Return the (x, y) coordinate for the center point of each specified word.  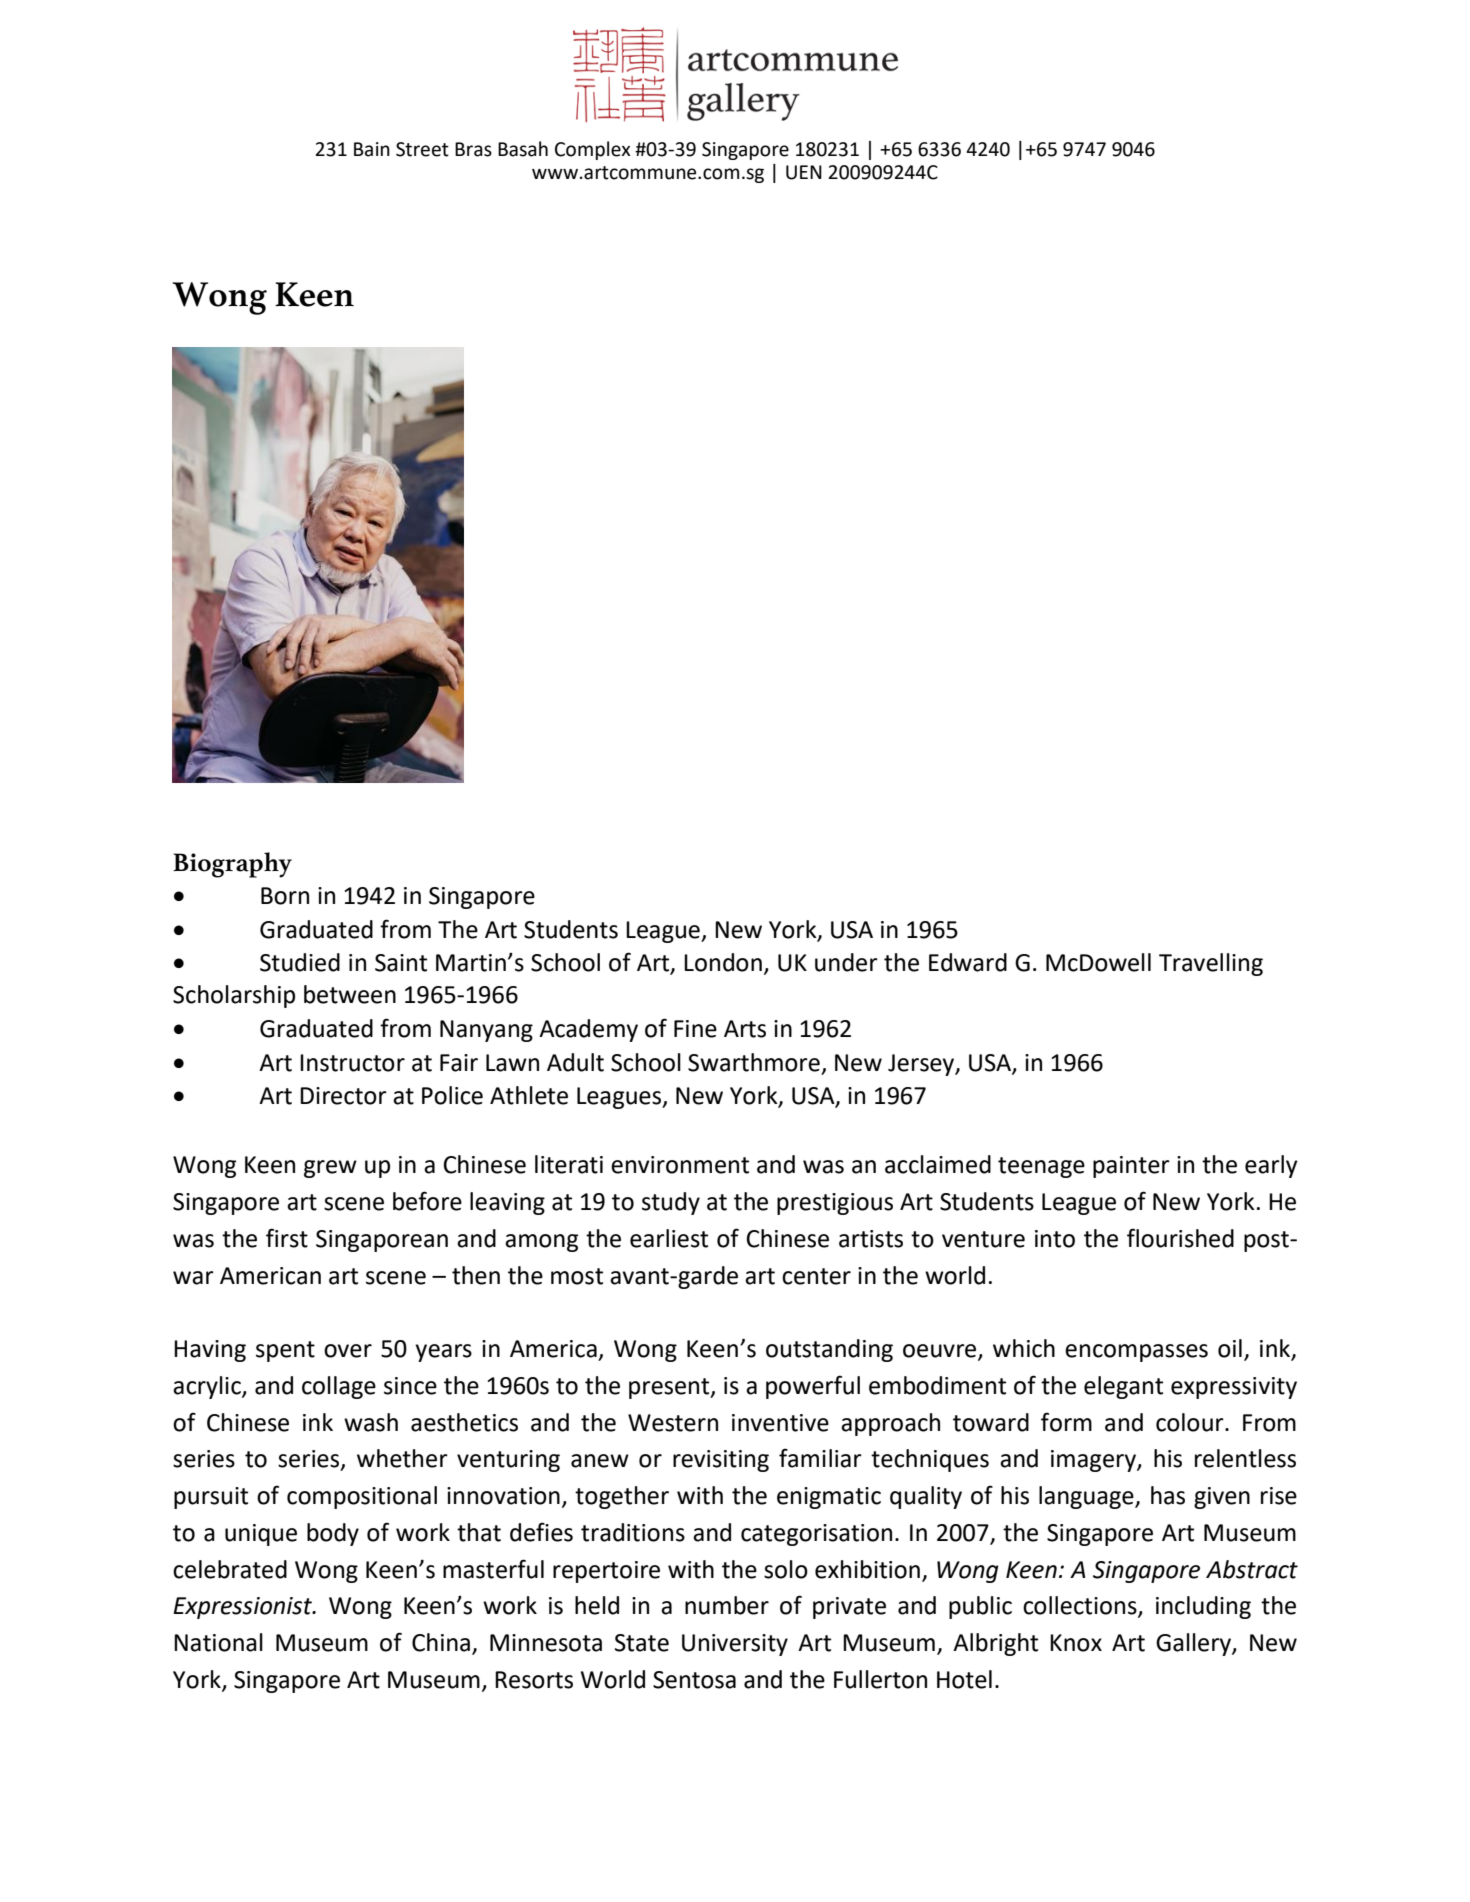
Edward (968, 962)
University (735, 1645)
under (846, 962)
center (816, 1276)
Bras (473, 149)
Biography (232, 865)
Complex (593, 150)
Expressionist (244, 1608)
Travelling (1211, 964)
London (723, 962)
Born (285, 896)
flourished (1180, 1238)
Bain (372, 149)
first (287, 1238)
